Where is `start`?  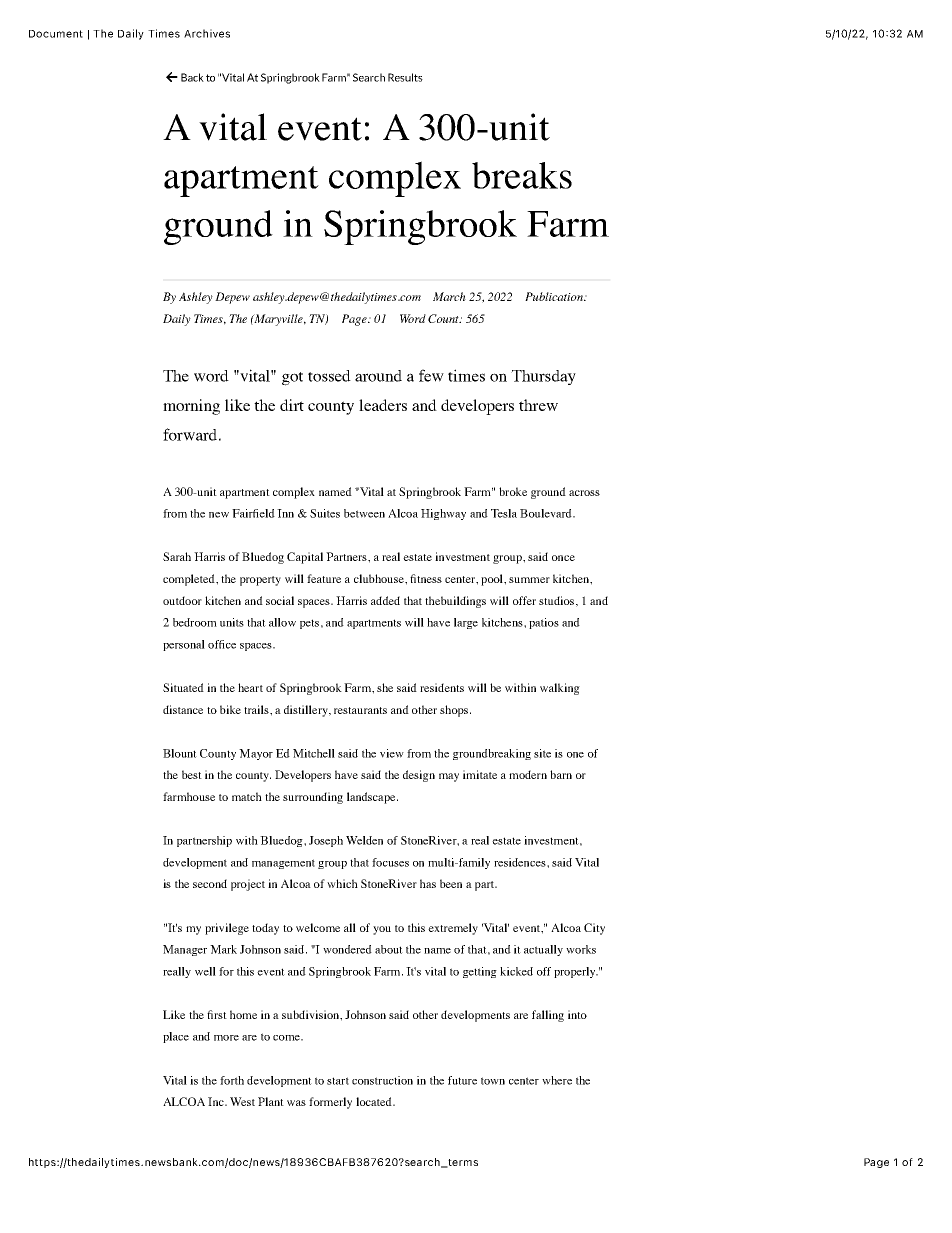 start is located at coordinates (338, 1081).
